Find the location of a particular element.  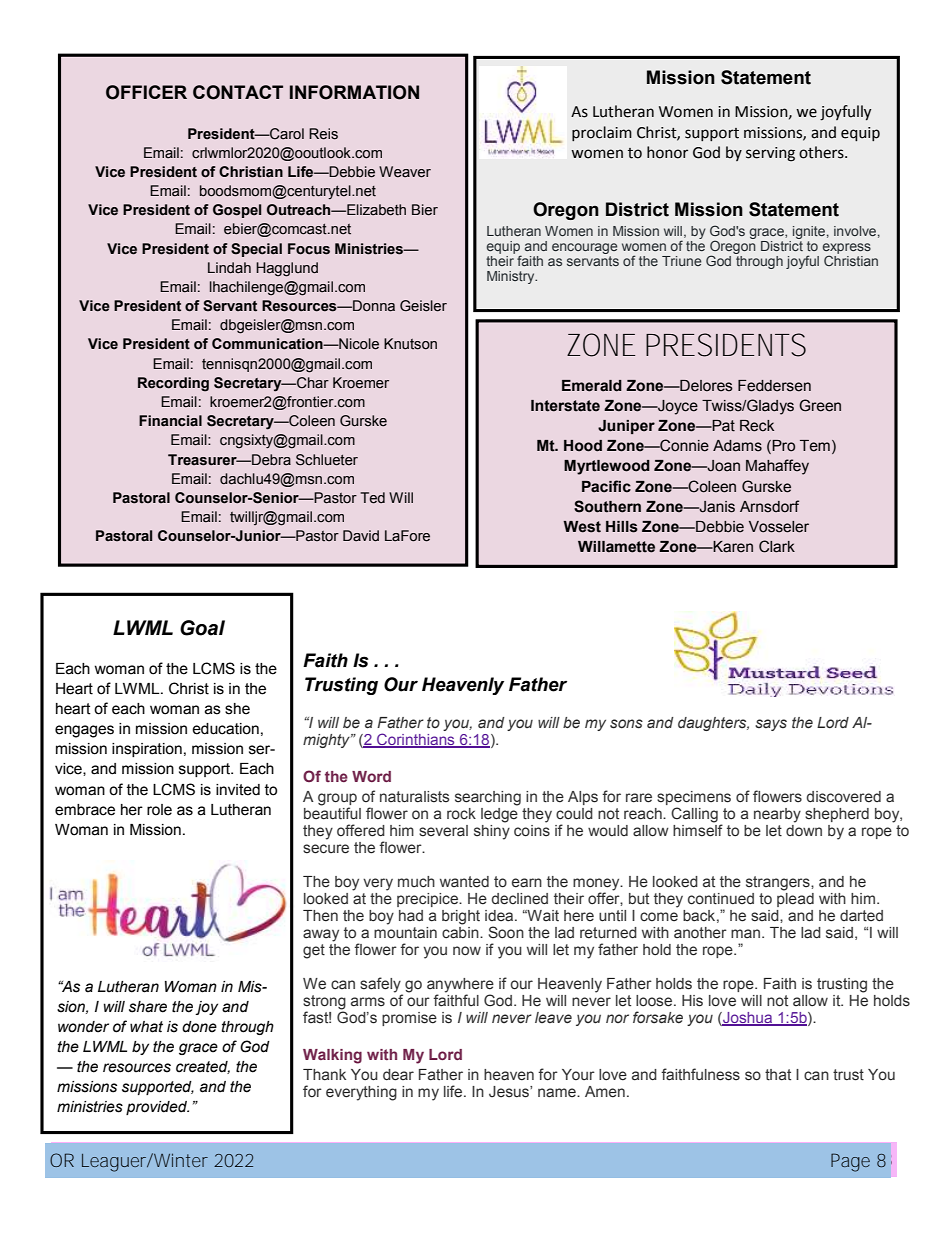

serving is located at coordinates (770, 154).
